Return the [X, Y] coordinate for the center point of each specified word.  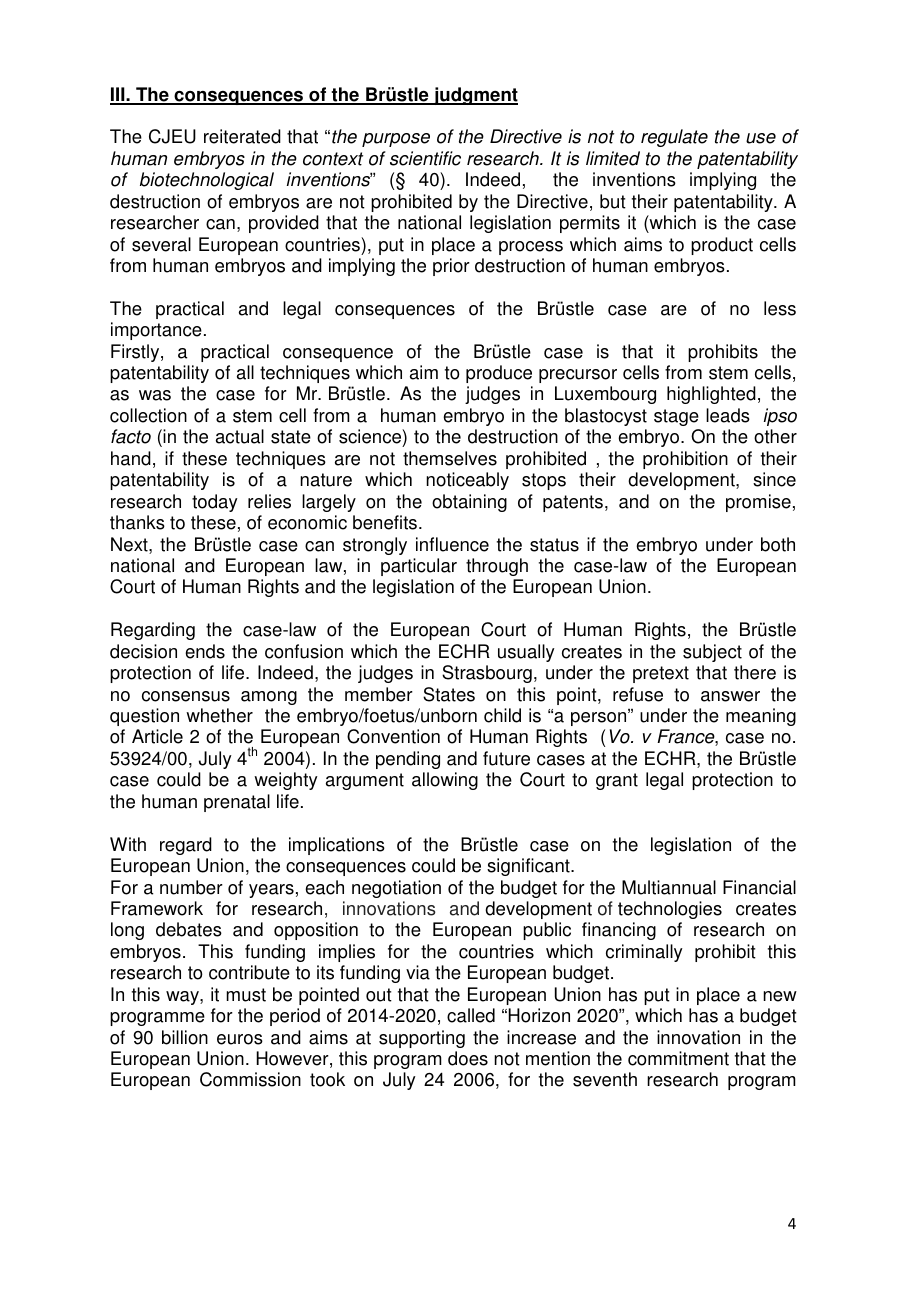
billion [185, 1037]
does [468, 1058]
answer [730, 696]
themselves [450, 458]
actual [240, 436]
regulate [674, 138]
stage [676, 417]
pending [408, 760]
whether [219, 715]
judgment [475, 96]
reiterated [242, 136]
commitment [678, 1058]
